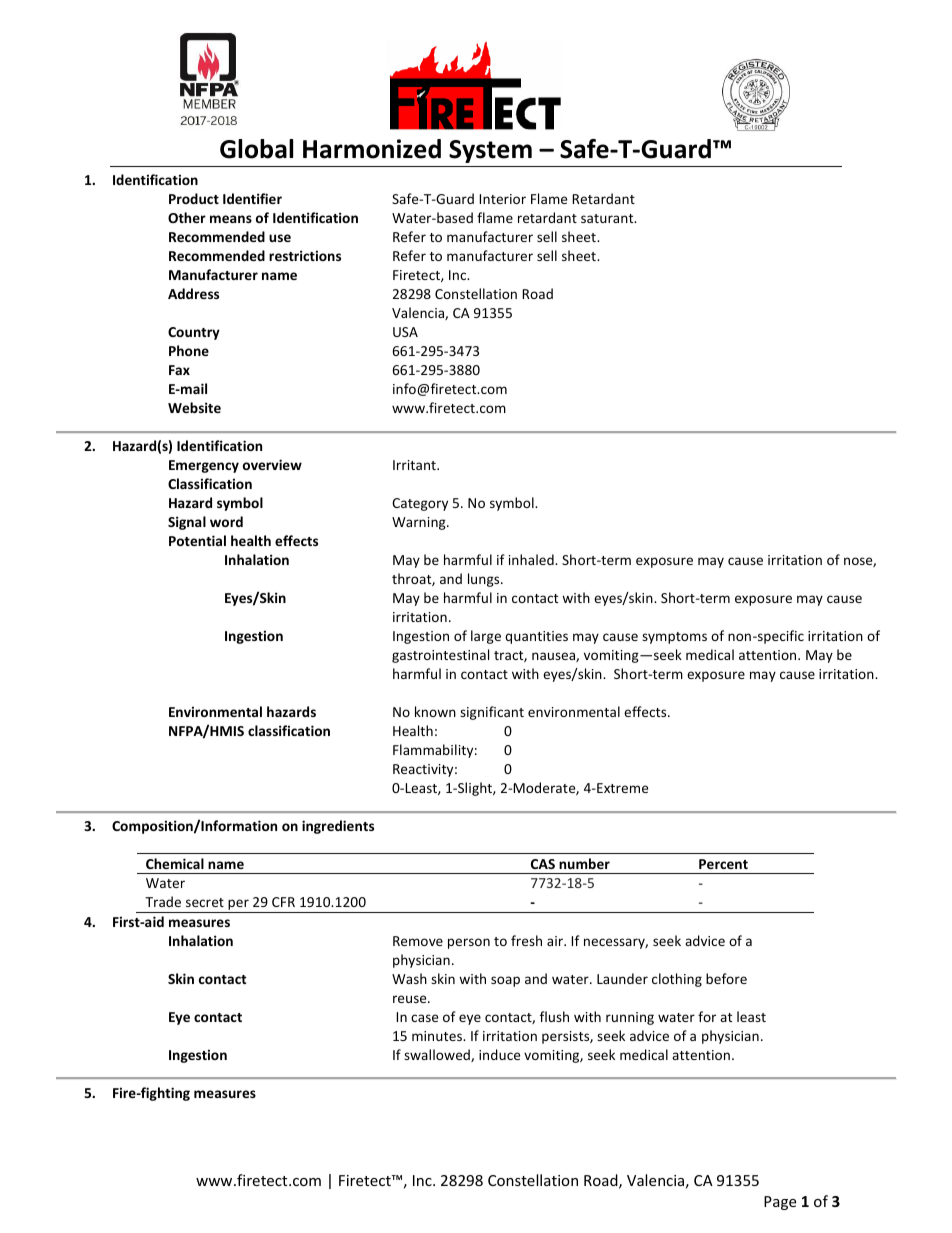  What do you see at coordinates (252, 198) in the document?
I see `Identifier` at bounding box center [252, 198].
